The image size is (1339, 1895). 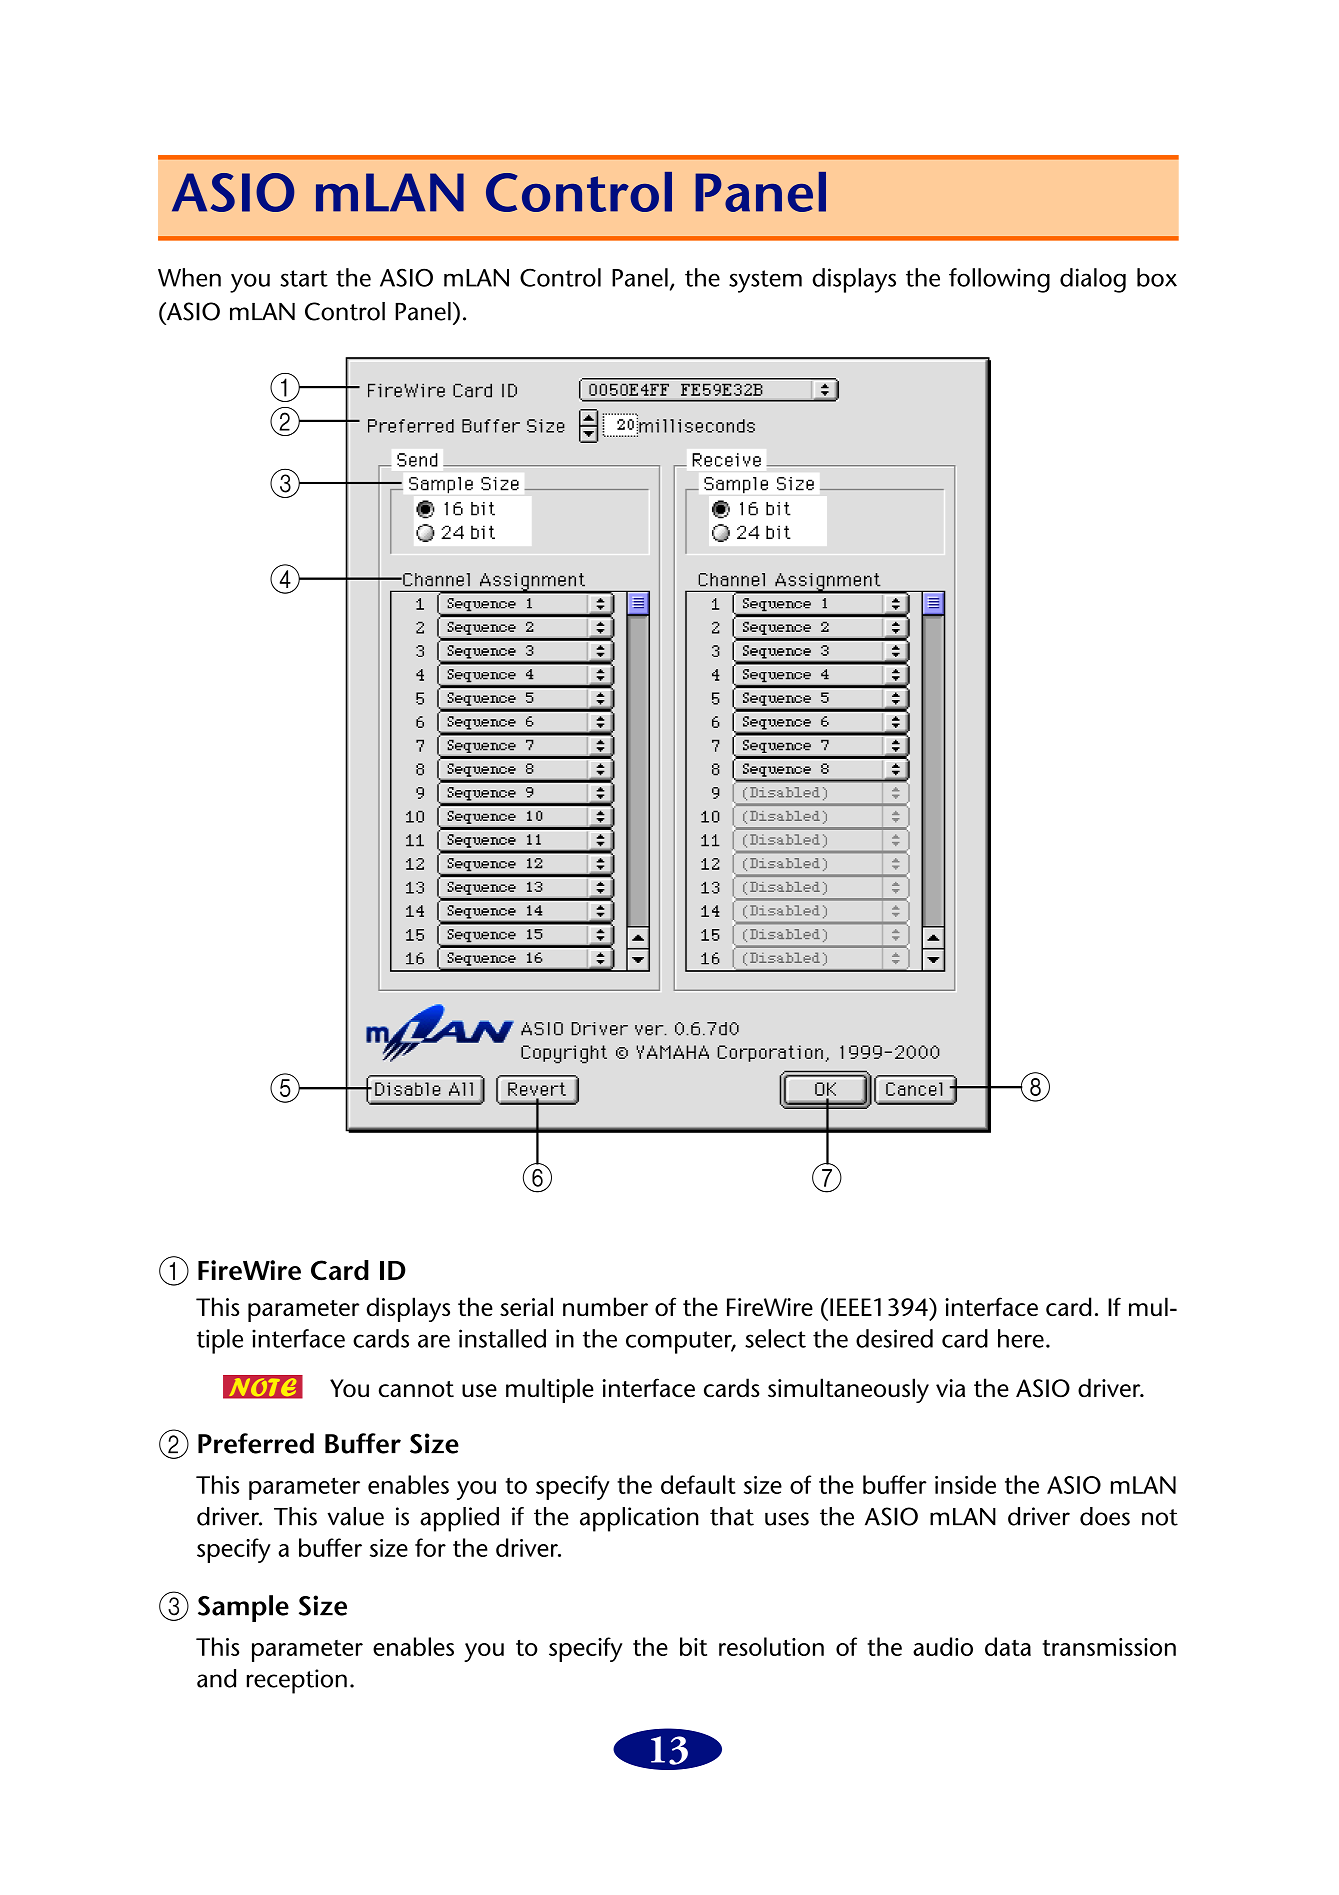 What do you see at coordinates (526, 1306) in the screenshot?
I see `serial` at bounding box center [526, 1306].
